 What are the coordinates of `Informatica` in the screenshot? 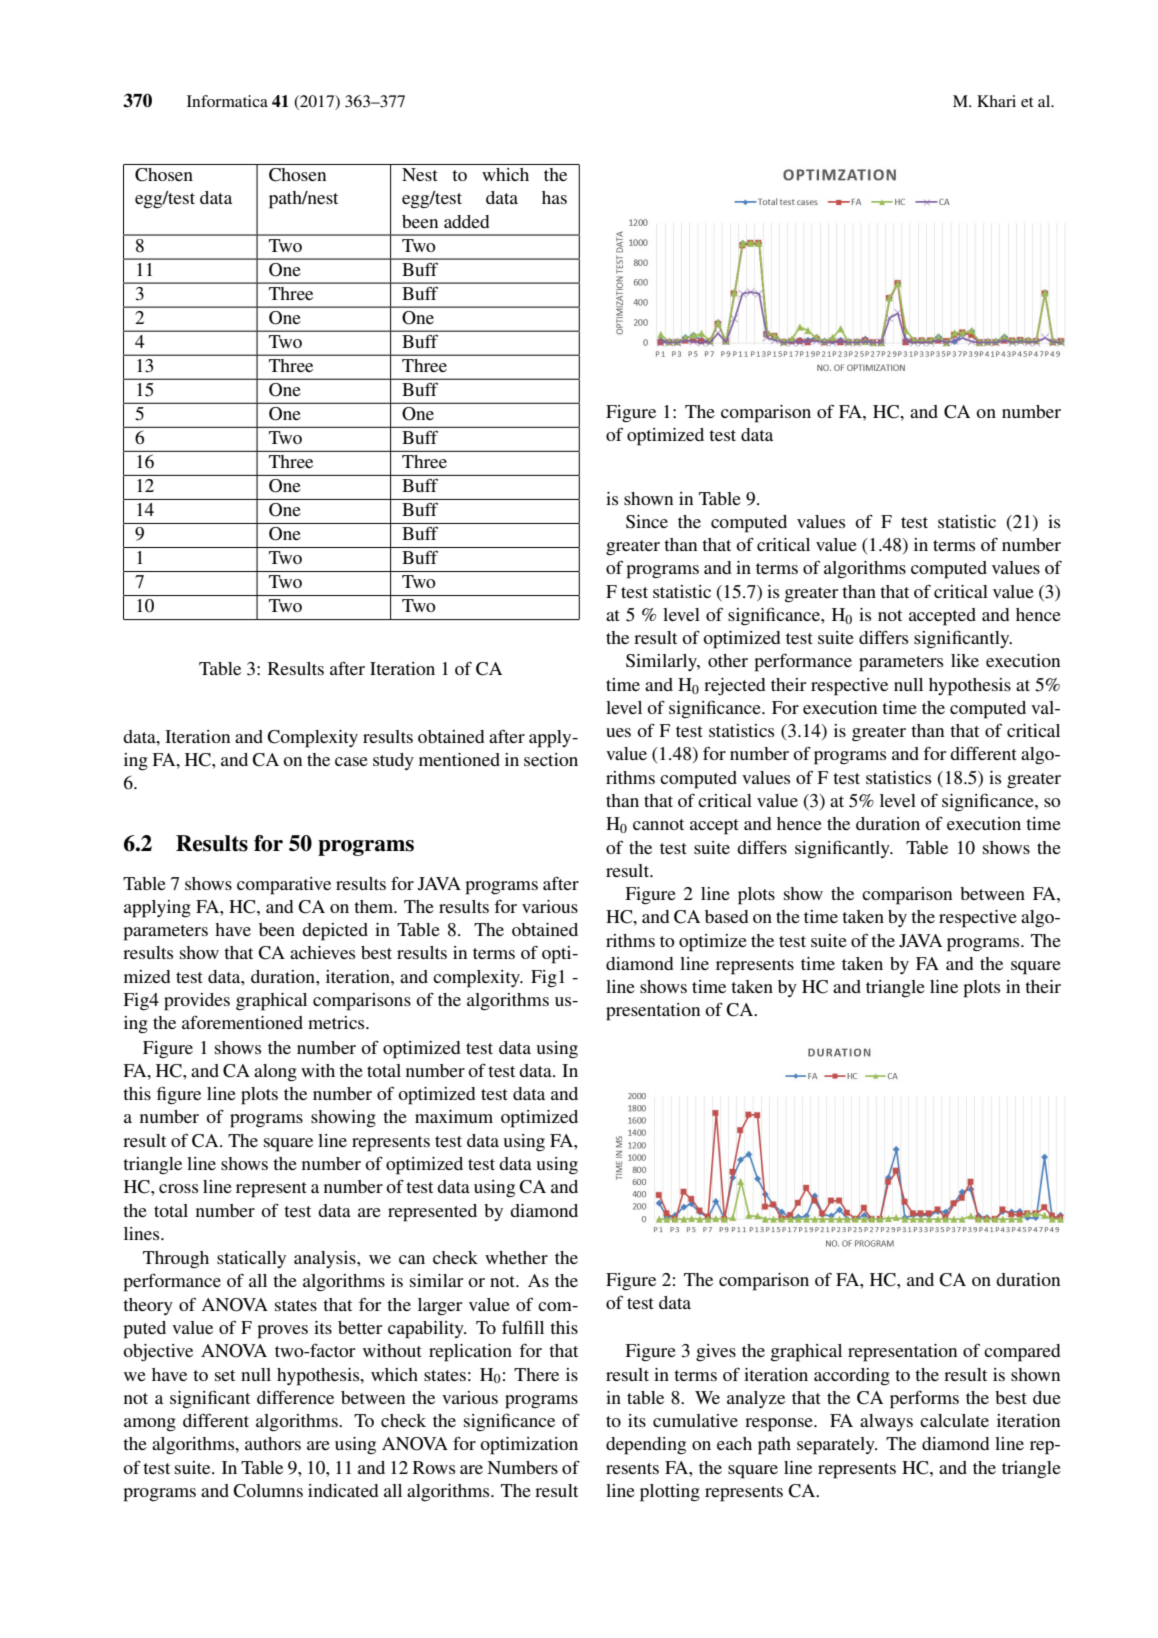 It's located at (227, 101).
